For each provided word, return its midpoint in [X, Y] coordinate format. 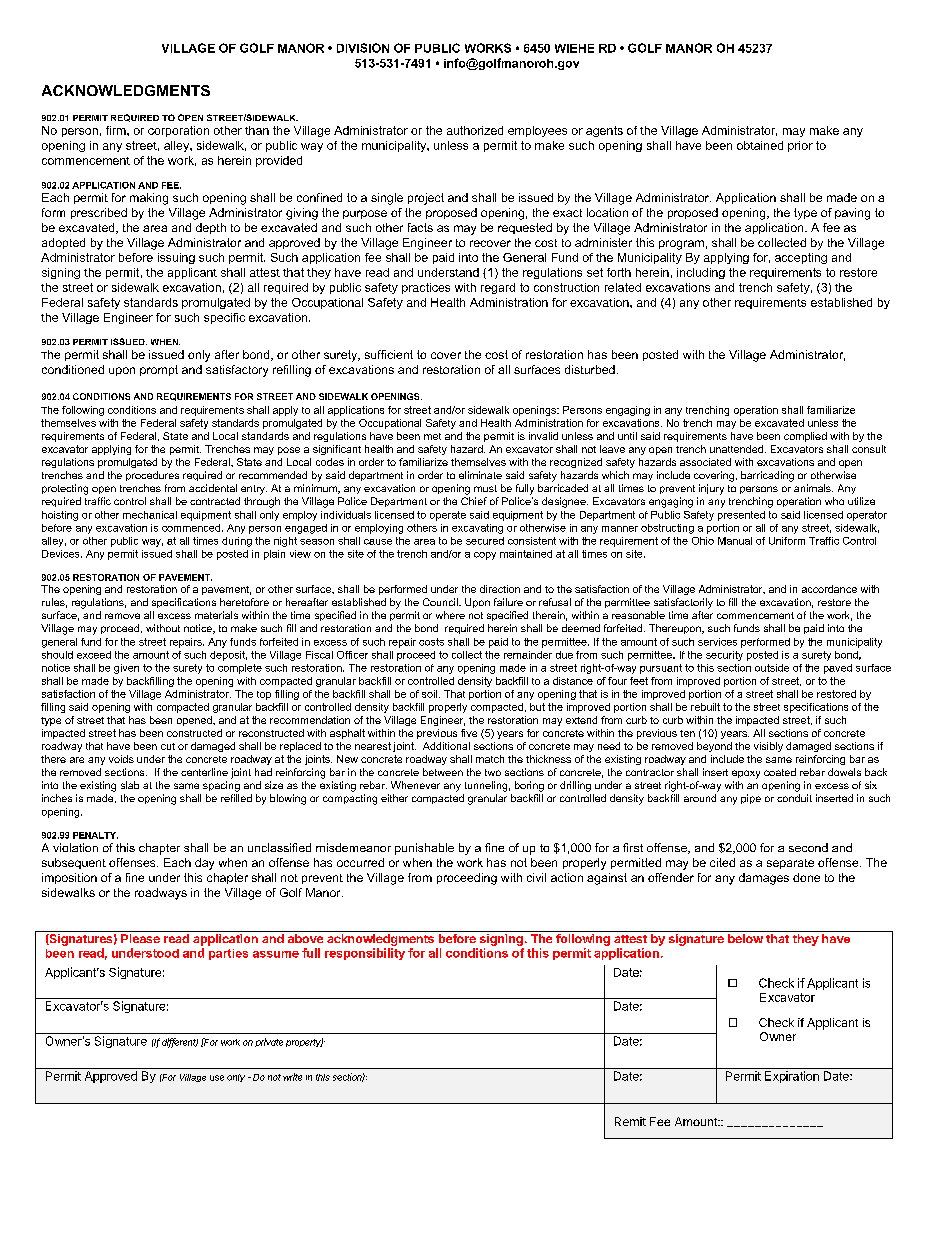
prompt [159, 370]
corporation [178, 131]
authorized [475, 130]
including [701, 273]
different [180, 1043]
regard [498, 288]
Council [441, 602]
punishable [424, 849]
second [808, 847]
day [204, 864]
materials [216, 615]
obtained [760, 145]
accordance [829, 589]
